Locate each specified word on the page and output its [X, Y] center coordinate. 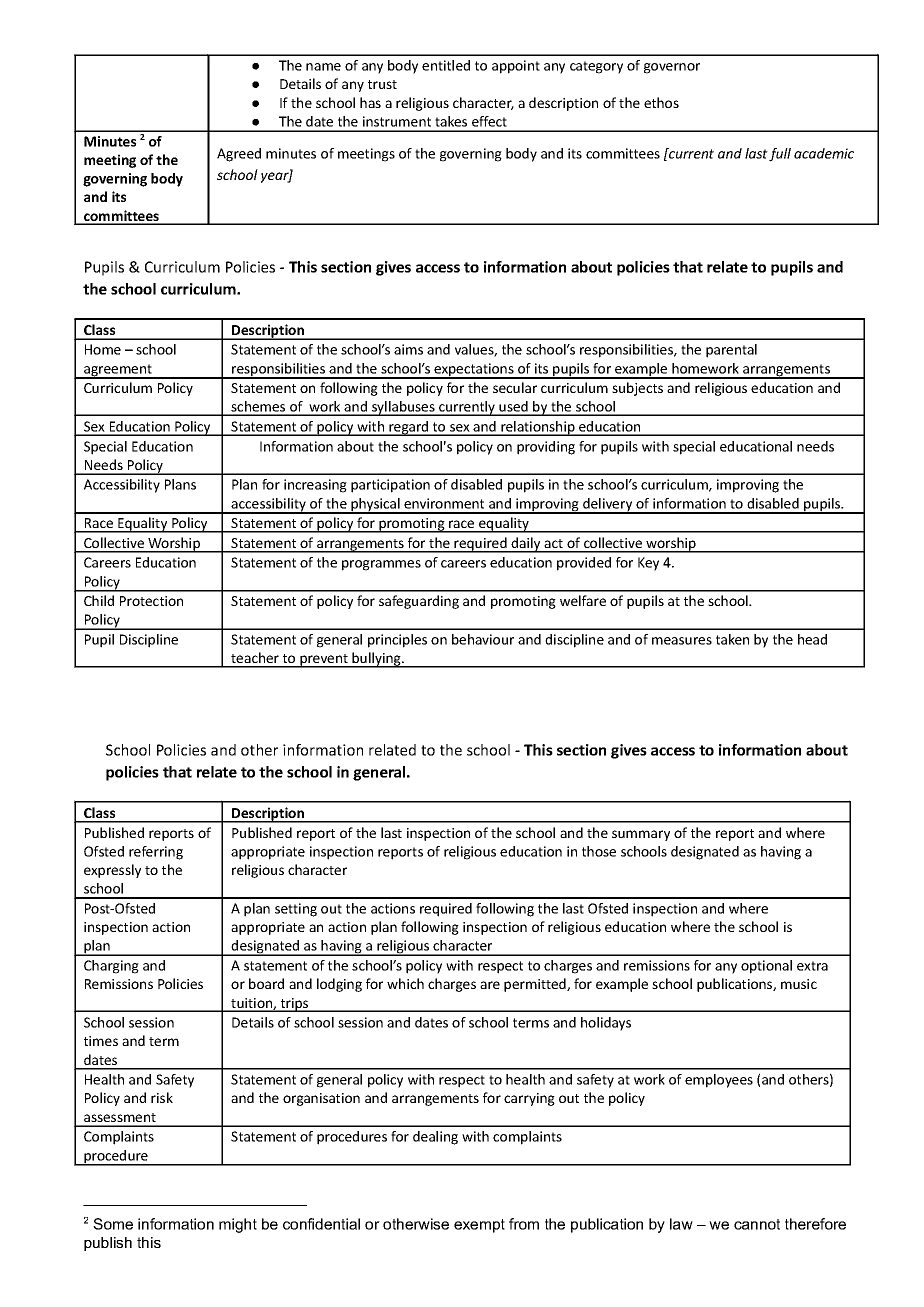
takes [451, 121]
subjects [637, 389]
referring [156, 853]
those [599, 851]
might [238, 1225]
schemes [259, 408]
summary [641, 835]
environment [444, 503]
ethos [661, 102]
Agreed [239, 155]
